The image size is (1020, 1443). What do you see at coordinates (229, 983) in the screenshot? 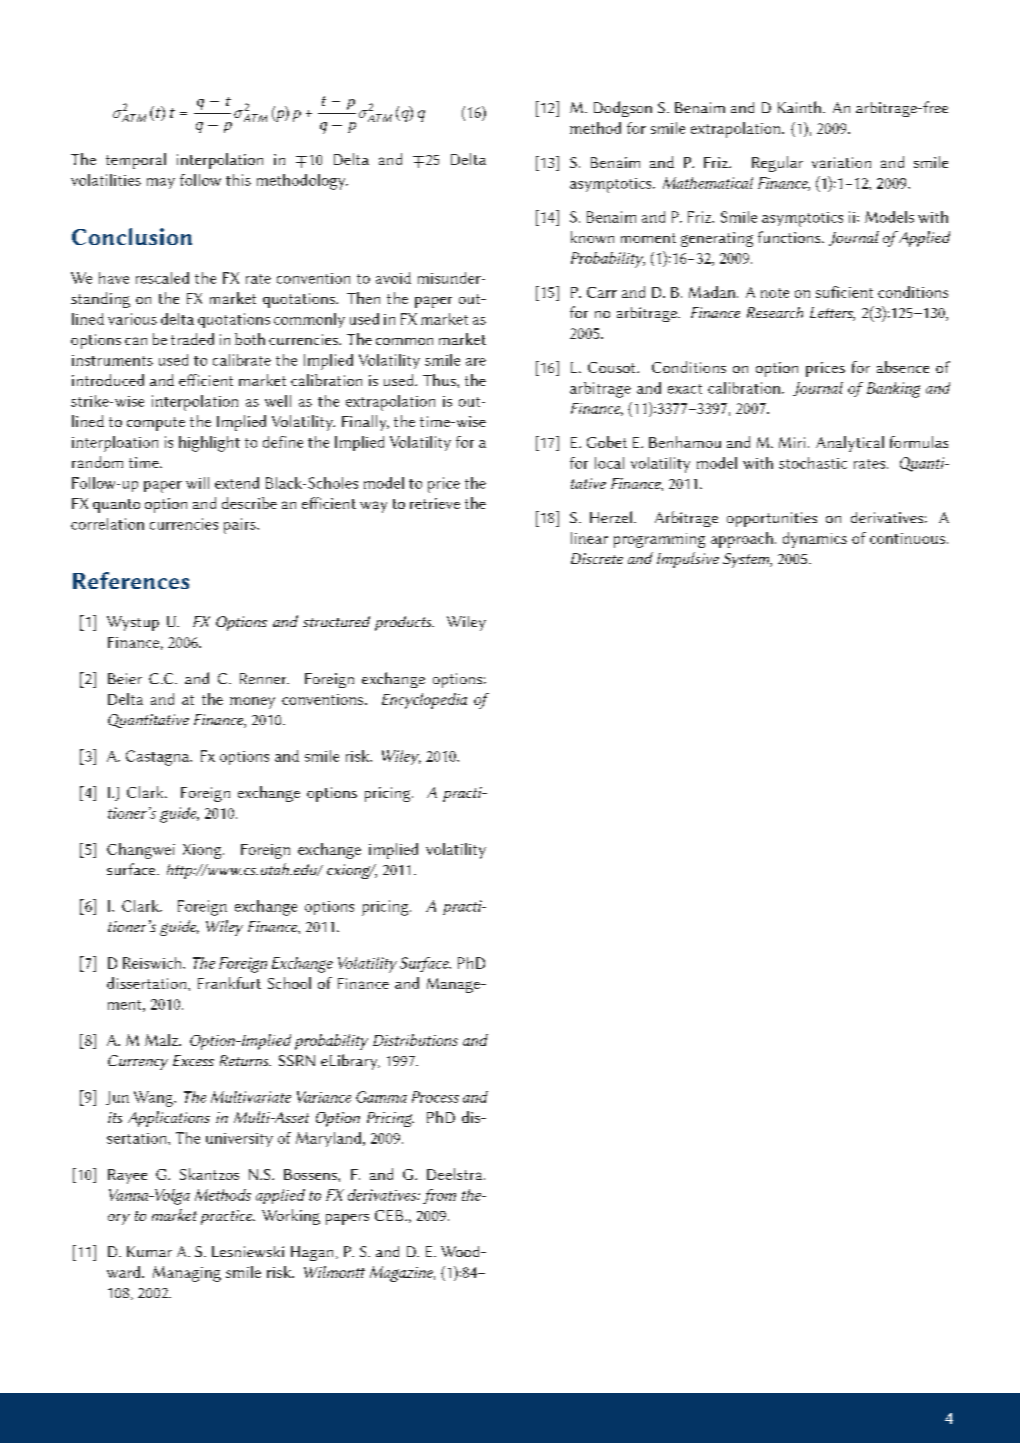
I see `Frankfurt` at bounding box center [229, 983].
